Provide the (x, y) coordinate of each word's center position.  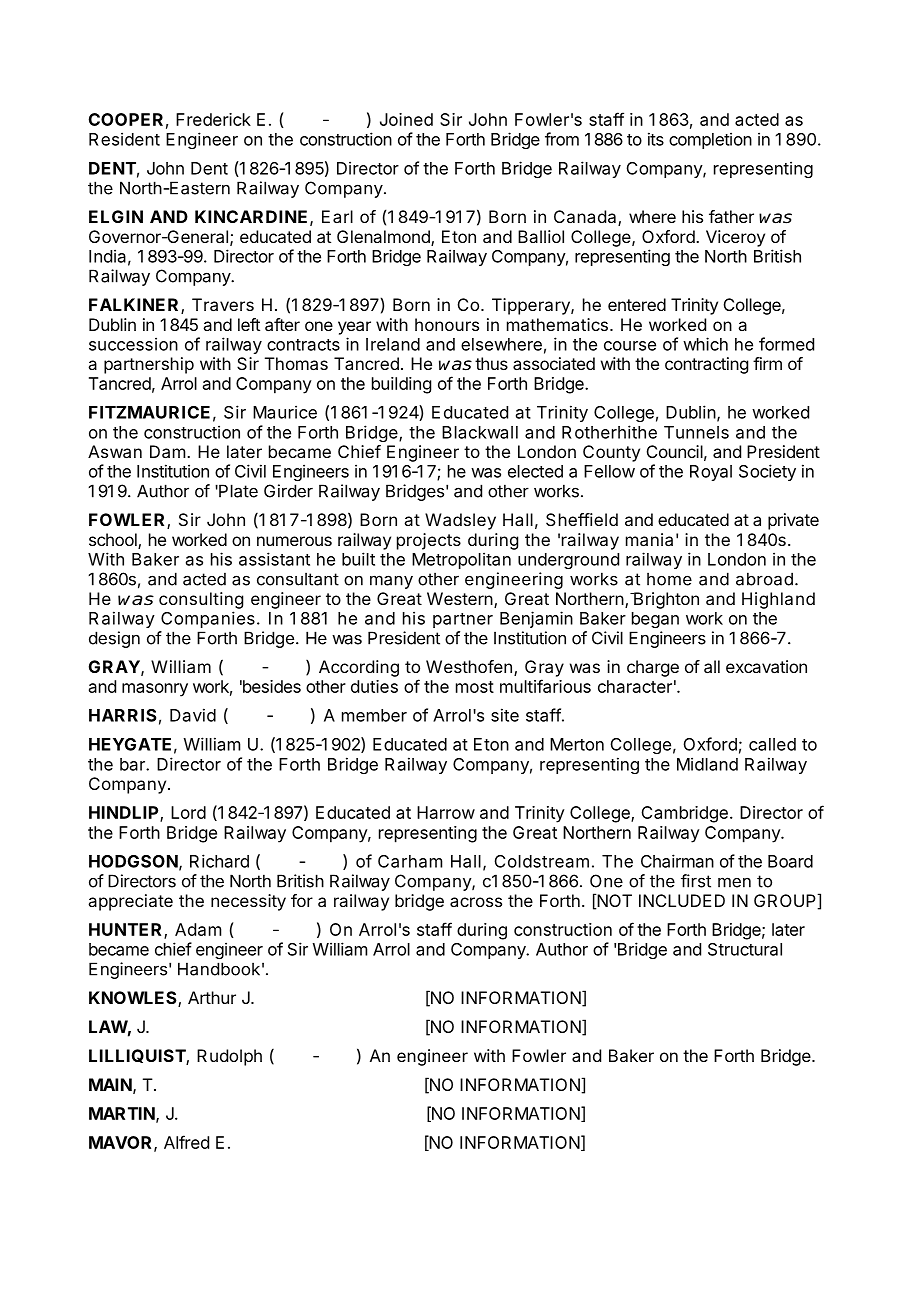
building (401, 385)
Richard (219, 861)
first (696, 881)
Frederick (213, 119)
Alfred (186, 1142)
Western (460, 598)
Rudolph (229, 1057)
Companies (208, 619)
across (476, 902)
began (655, 620)
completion (710, 140)
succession (133, 344)
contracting (706, 365)
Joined (406, 119)
